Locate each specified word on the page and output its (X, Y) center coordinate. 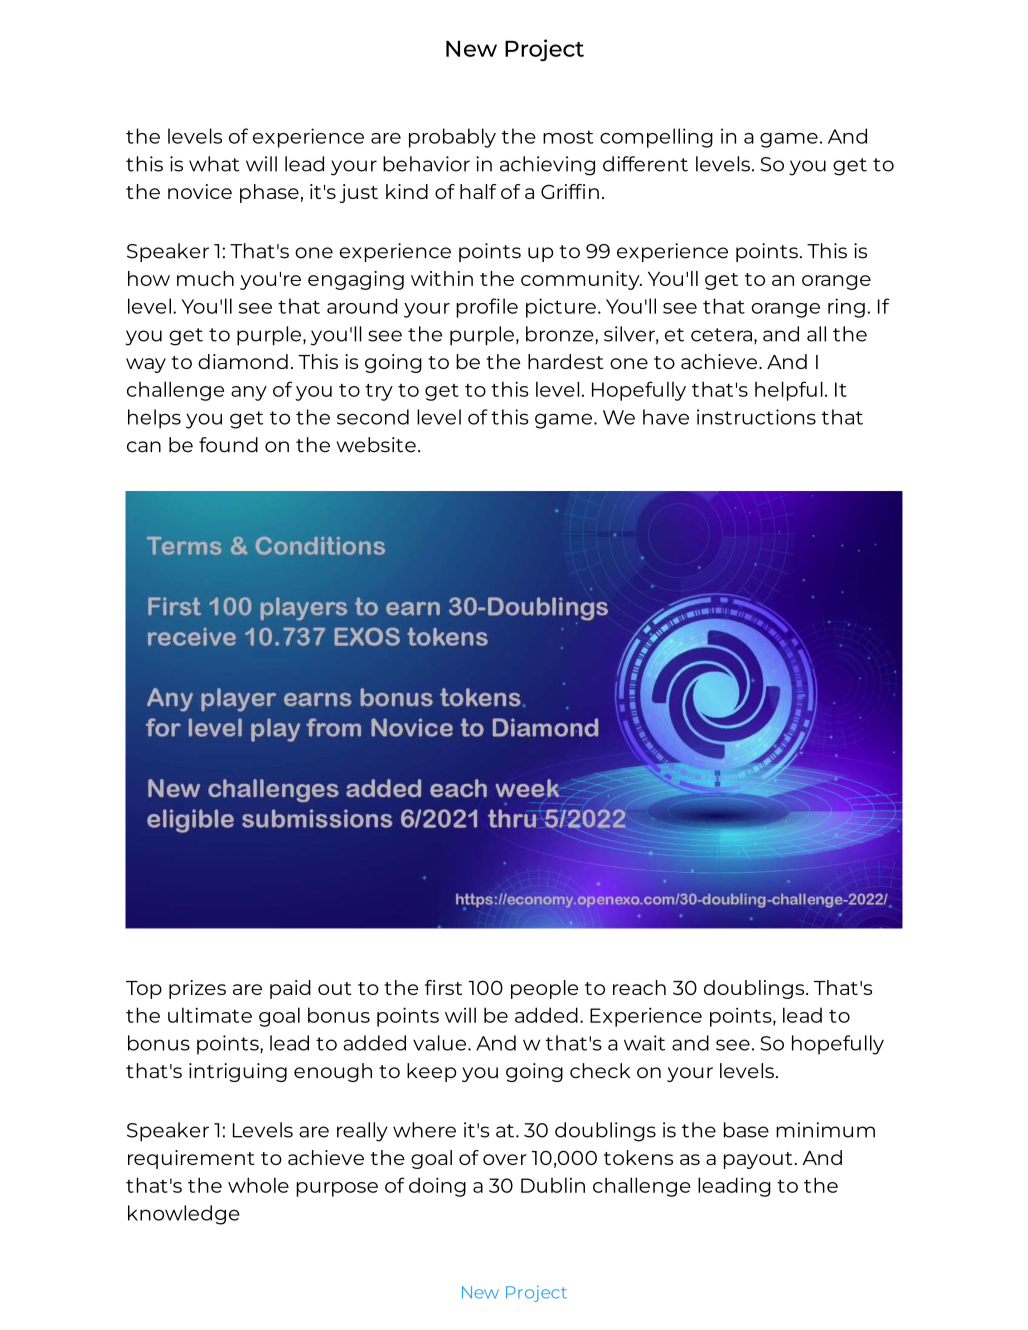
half (478, 191)
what (214, 164)
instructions (756, 417)
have (666, 417)
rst (450, 988)
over (505, 1159)
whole (258, 1185)
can (144, 447)
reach (639, 987)
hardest (566, 361)
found (228, 445)
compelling (656, 138)
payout (758, 1160)
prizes (197, 989)
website (376, 445)
